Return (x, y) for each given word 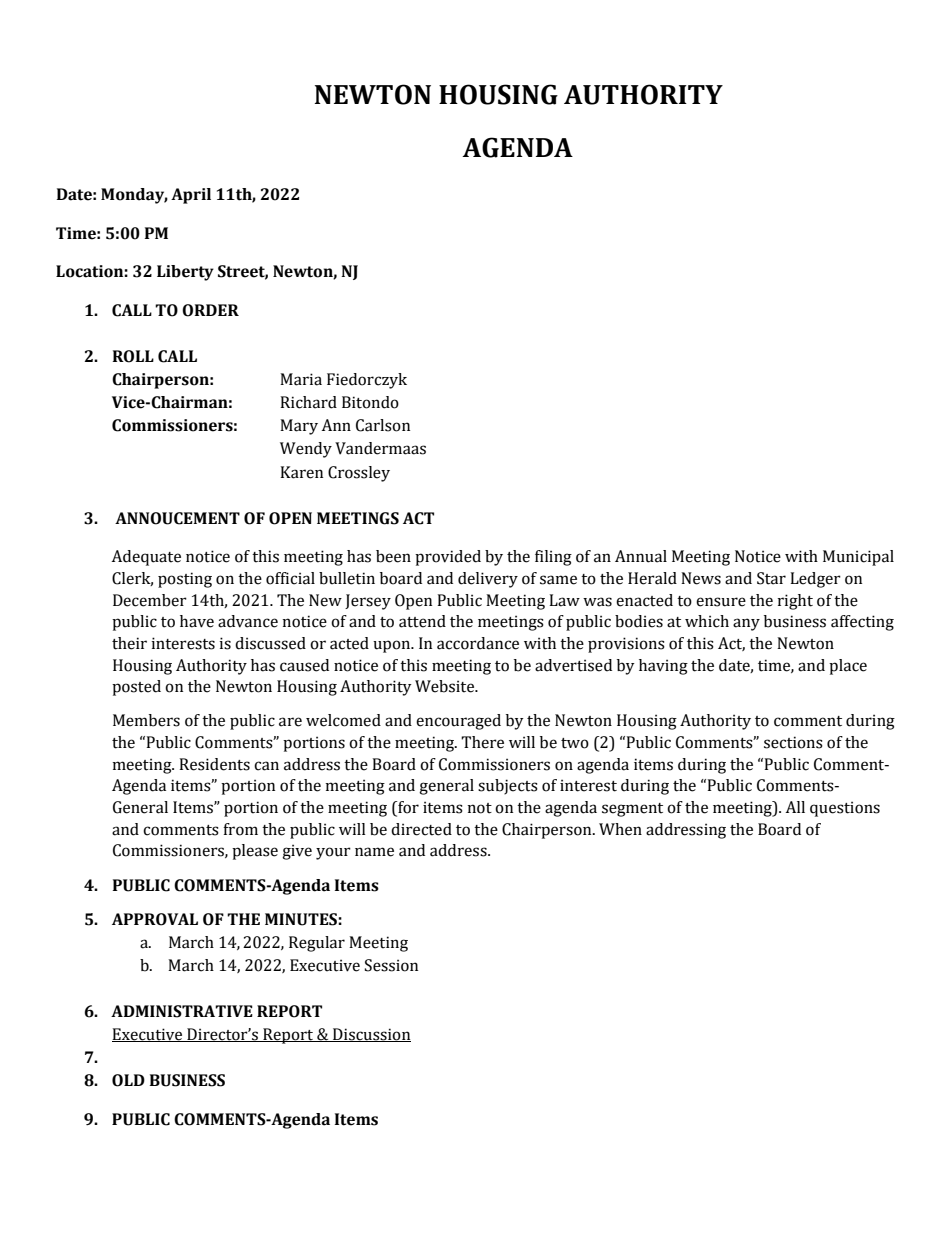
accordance (478, 643)
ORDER (210, 310)
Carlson (383, 425)
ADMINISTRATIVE (182, 1011)
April (191, 196)
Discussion (371, 1035)
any (746, 624)
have (197, 621)
